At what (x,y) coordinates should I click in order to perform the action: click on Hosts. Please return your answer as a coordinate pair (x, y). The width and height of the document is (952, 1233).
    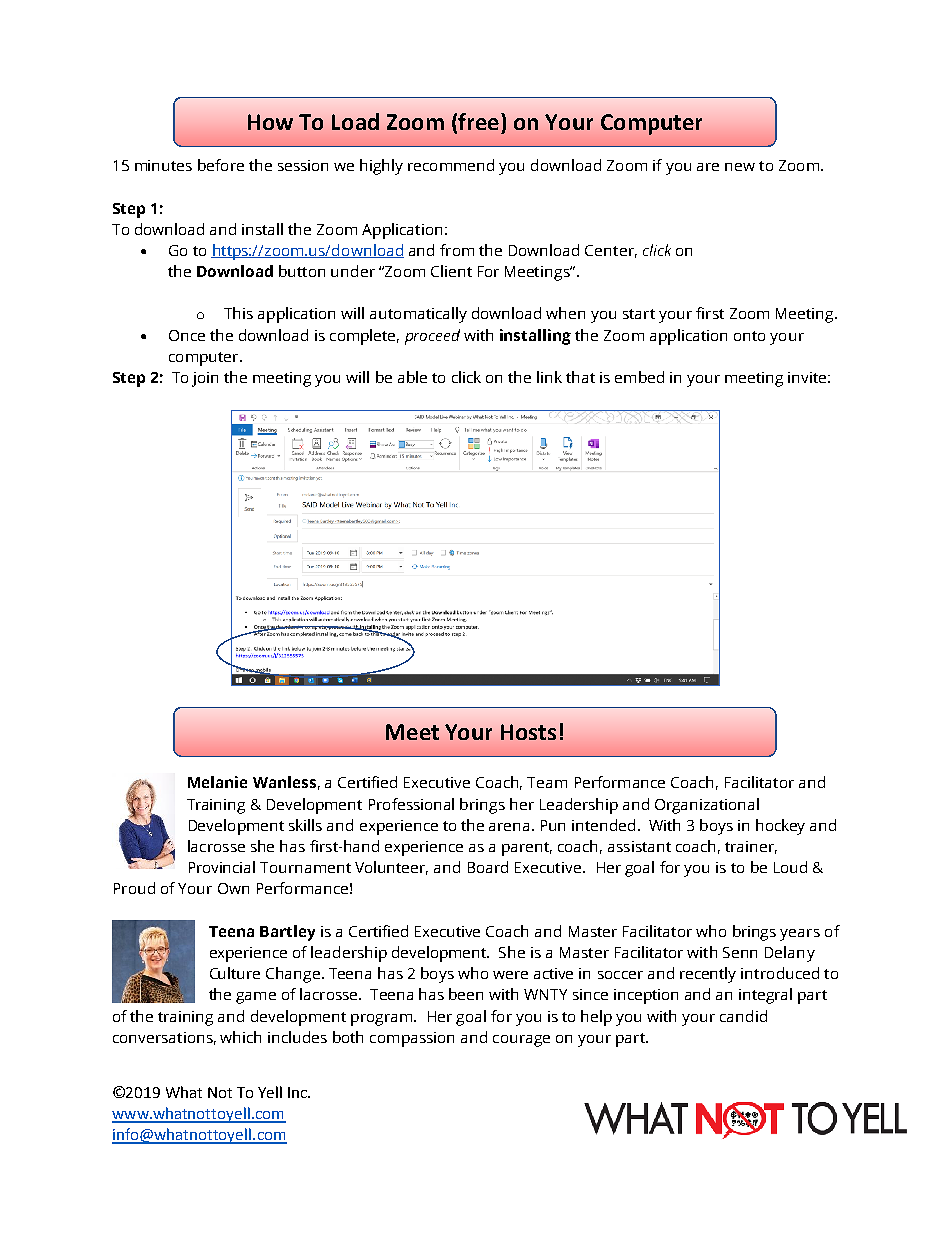
    Looking at the image, I should click on (528, 732).
